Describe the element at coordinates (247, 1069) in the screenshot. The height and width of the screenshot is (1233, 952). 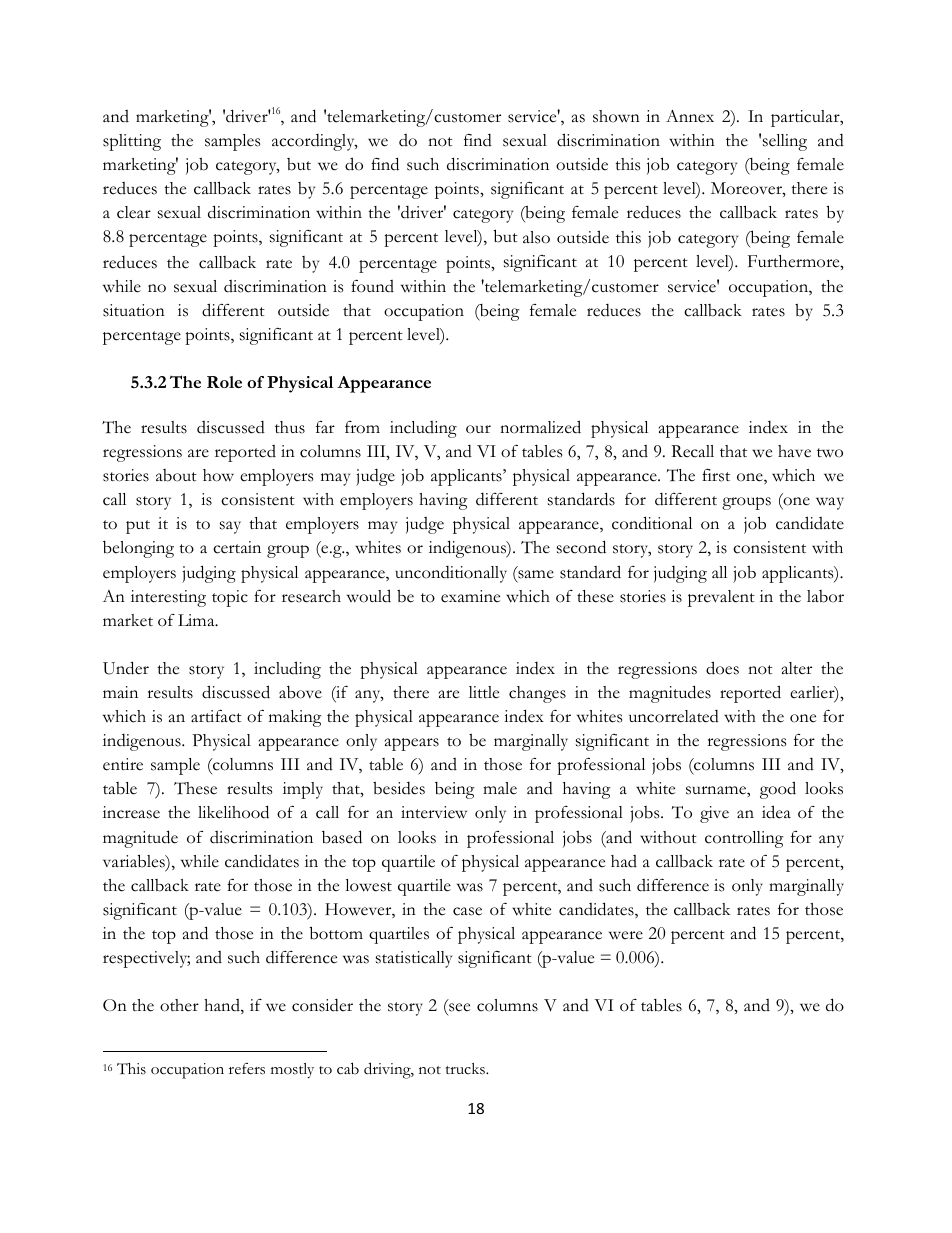
I see `refers` at that location.
